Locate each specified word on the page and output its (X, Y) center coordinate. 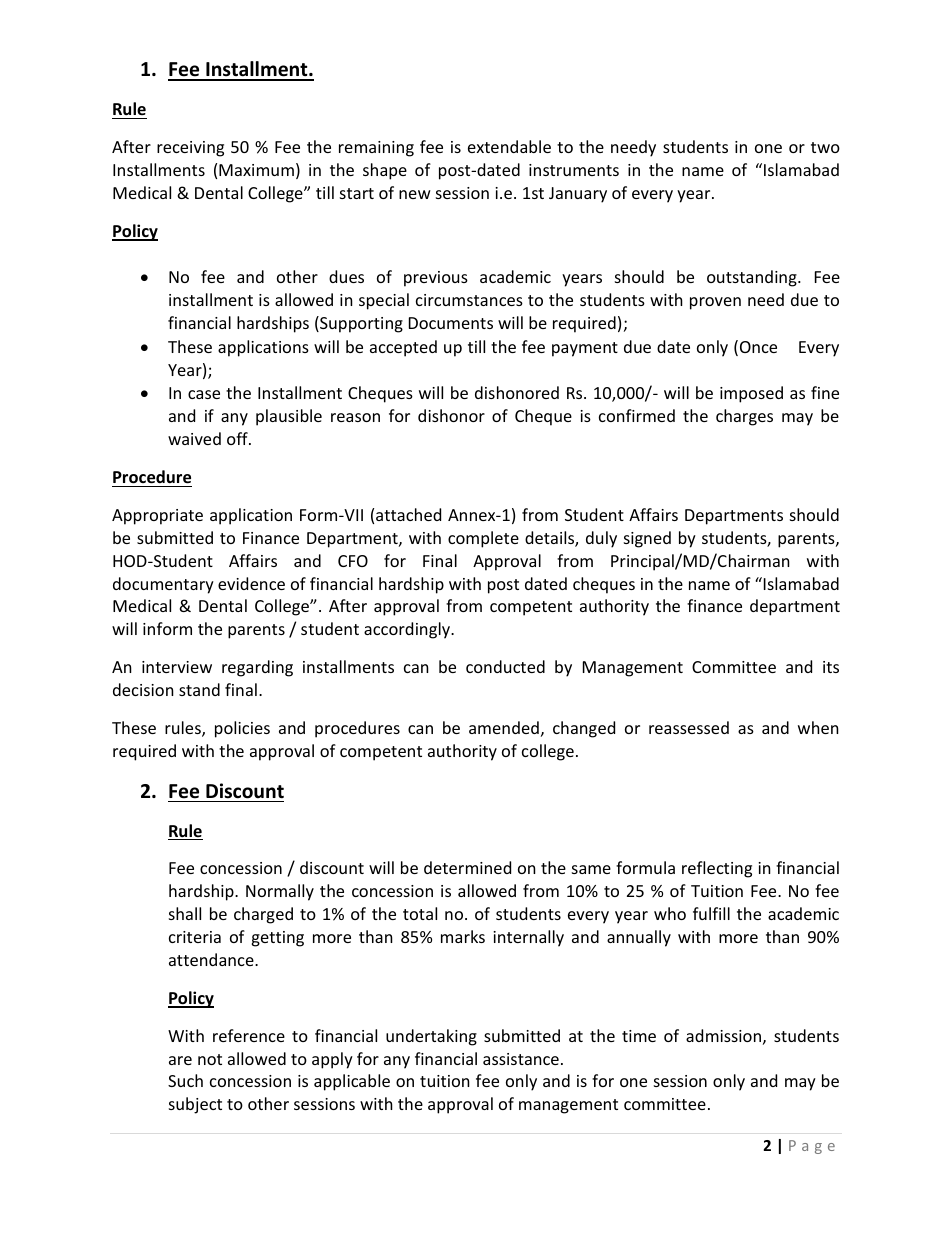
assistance (521, 1059)
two (825, 147)
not (210, 1059)
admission (723, 1035)
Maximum (256, 170)
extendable (509, 146)
